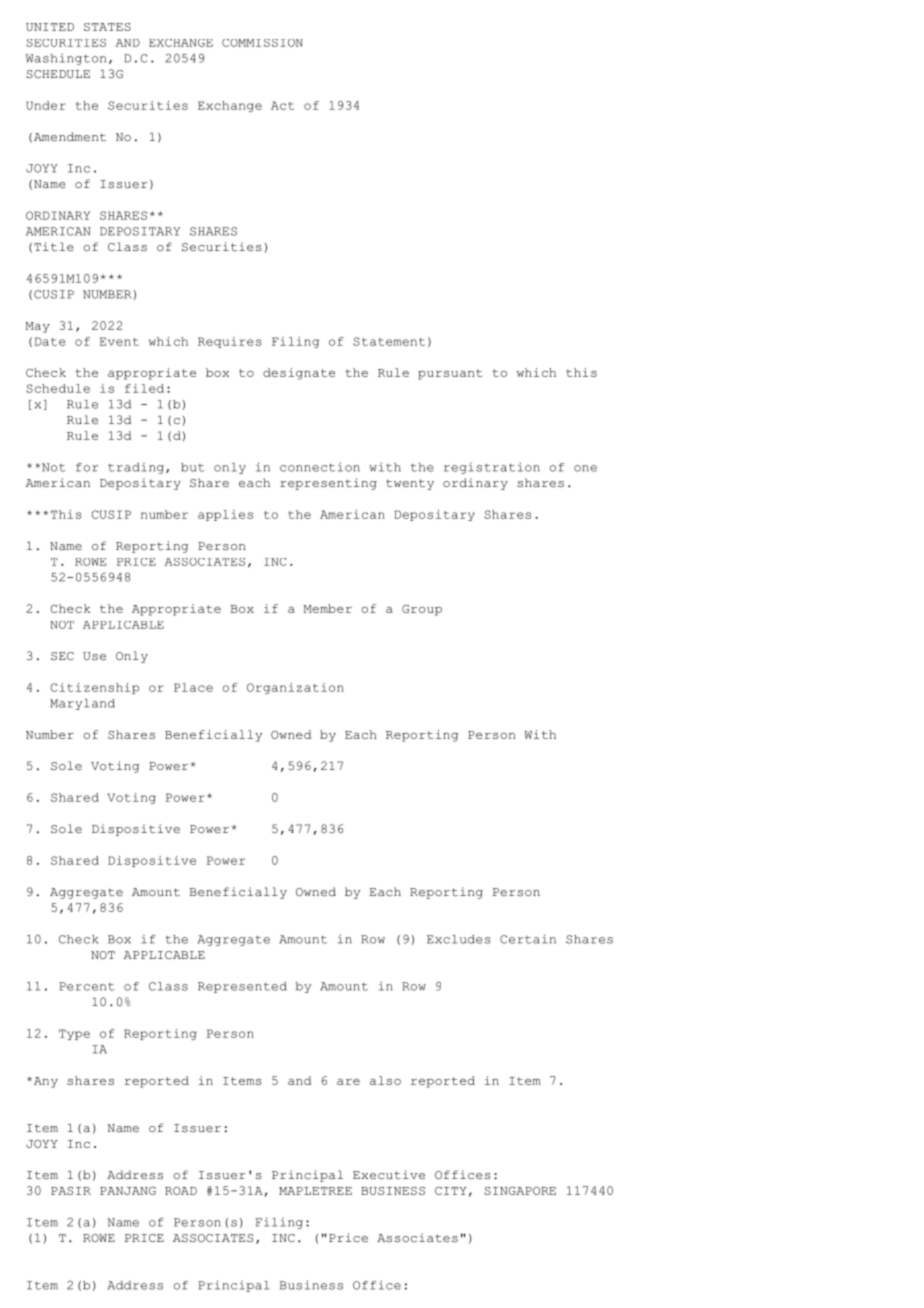  I want to click on registration, so click(492, 468).
